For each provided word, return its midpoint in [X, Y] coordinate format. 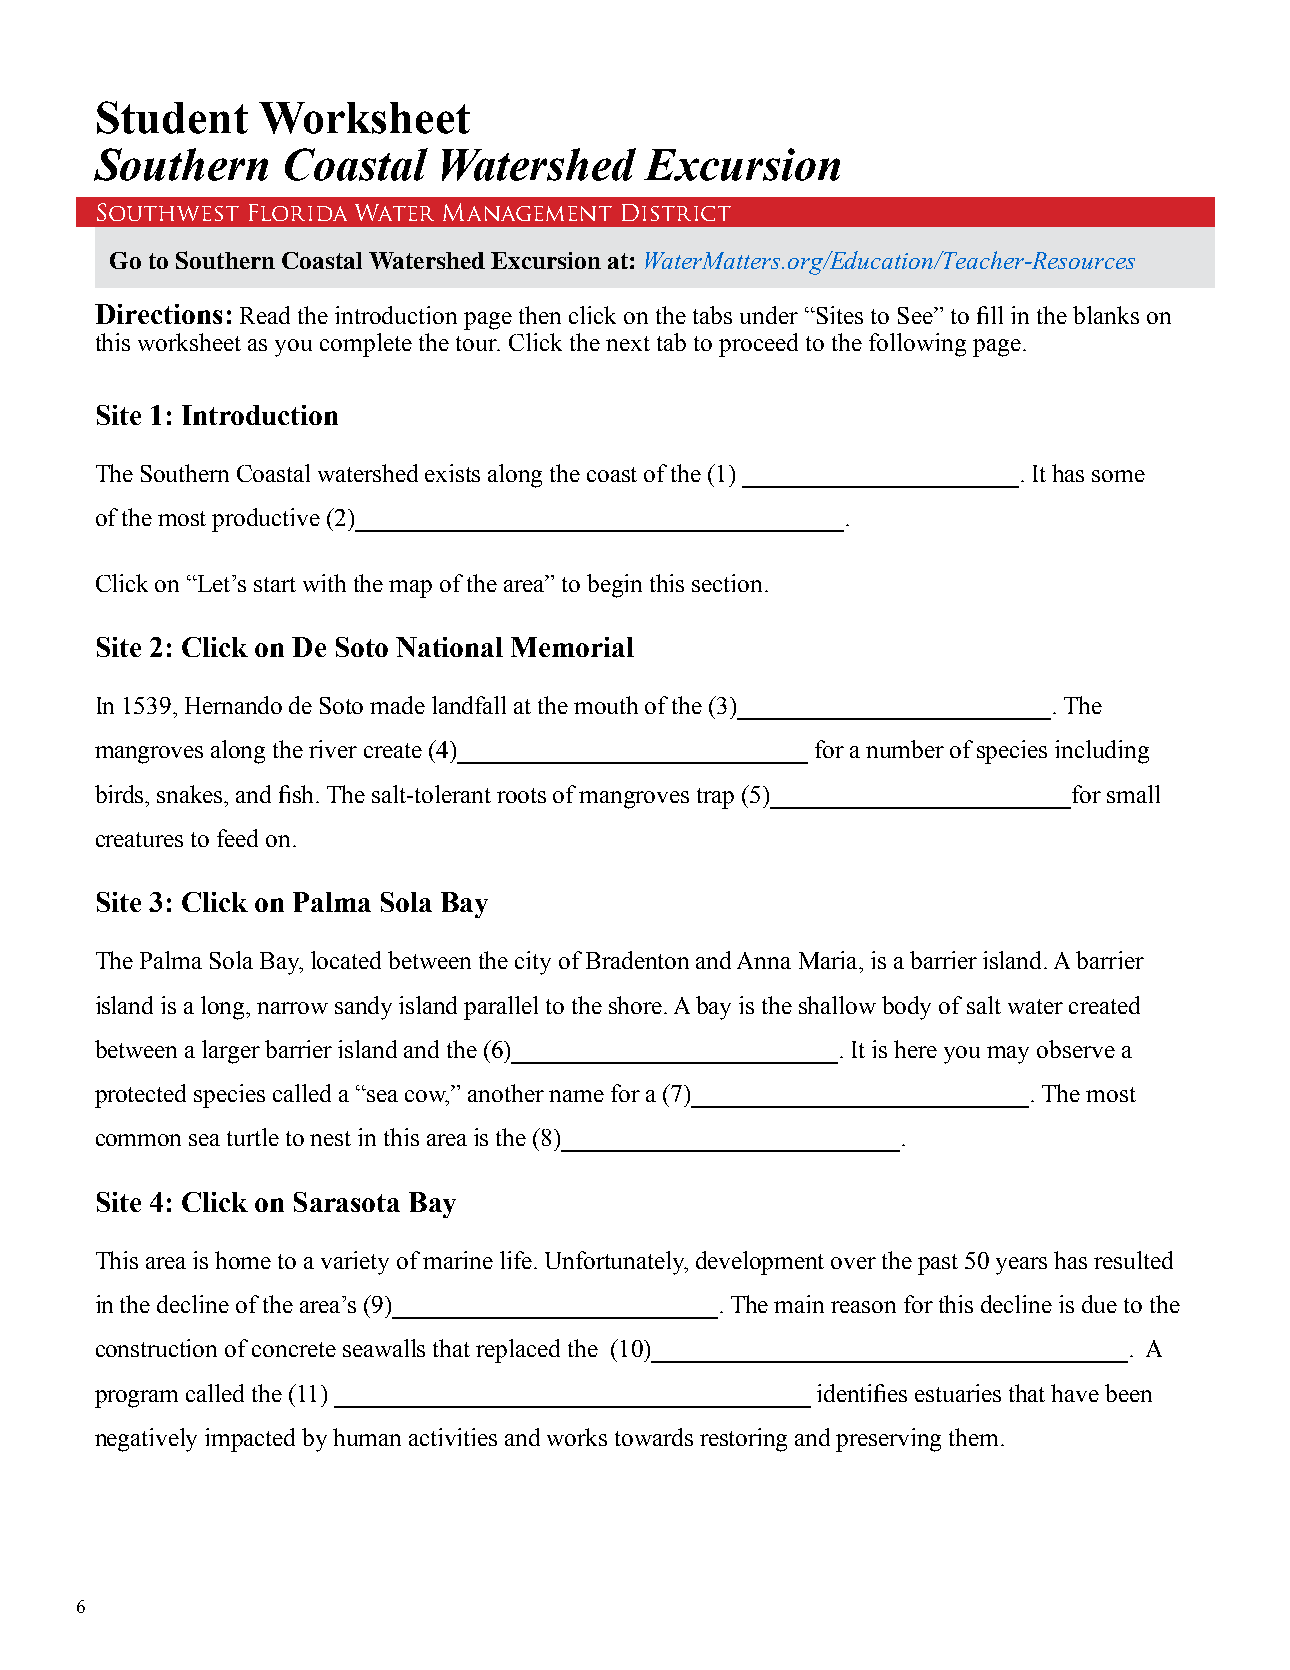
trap [715, 798]
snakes [191, 794]
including [1102, 752]
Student [172, 117]
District [676, 212]
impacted [250, 1440]
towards [654, 1437]
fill [990, 315]
